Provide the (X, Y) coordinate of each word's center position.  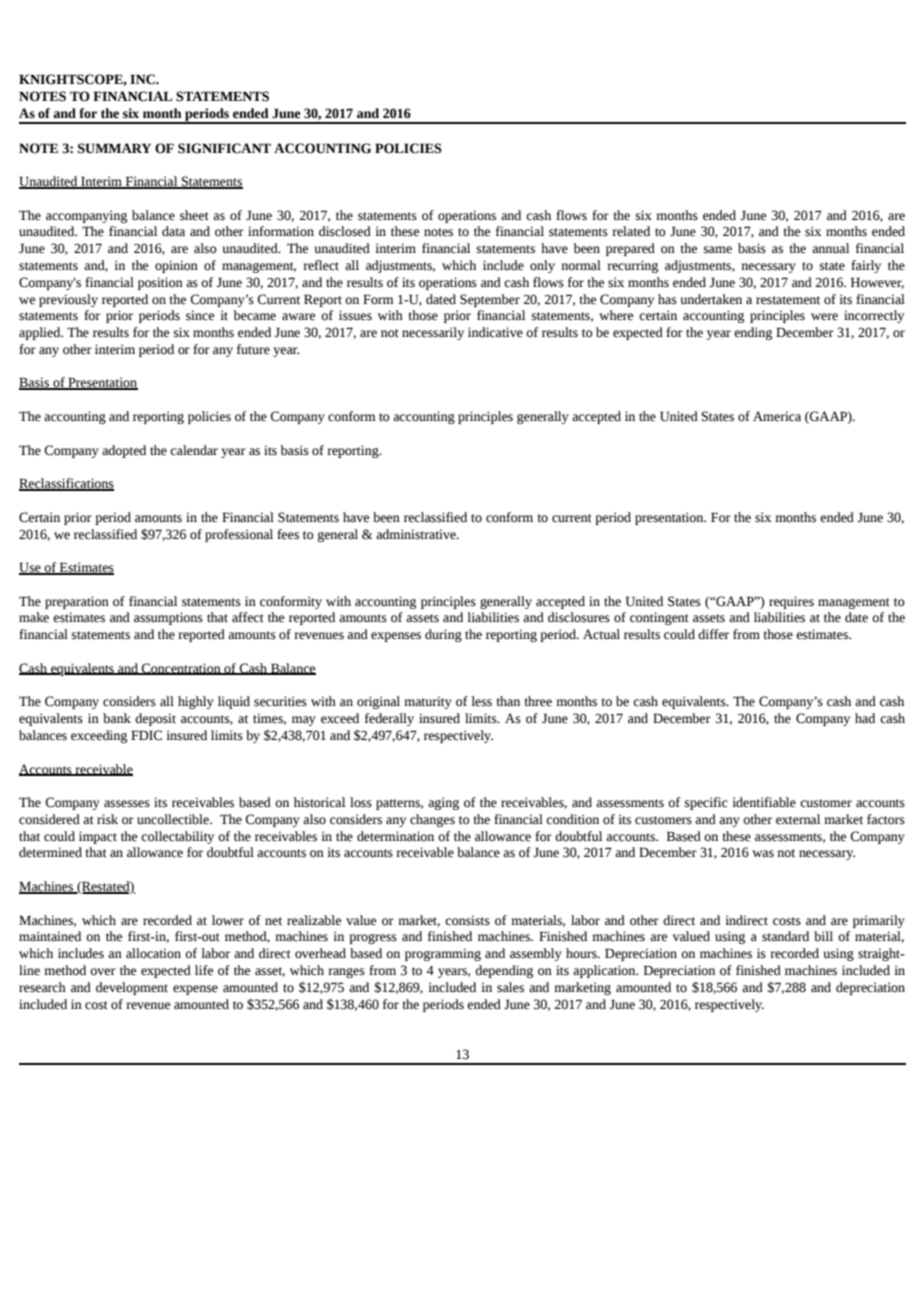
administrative (417, 534)
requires (791, 602)
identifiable (764, 802)
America (777, 416)
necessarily (433, 333)
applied (41, 333)
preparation (77, 602)
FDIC (146, 735)
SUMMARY (114, 148)
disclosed (345, 231)
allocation (153, 953)
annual (830, 248)
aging (443, 803)
